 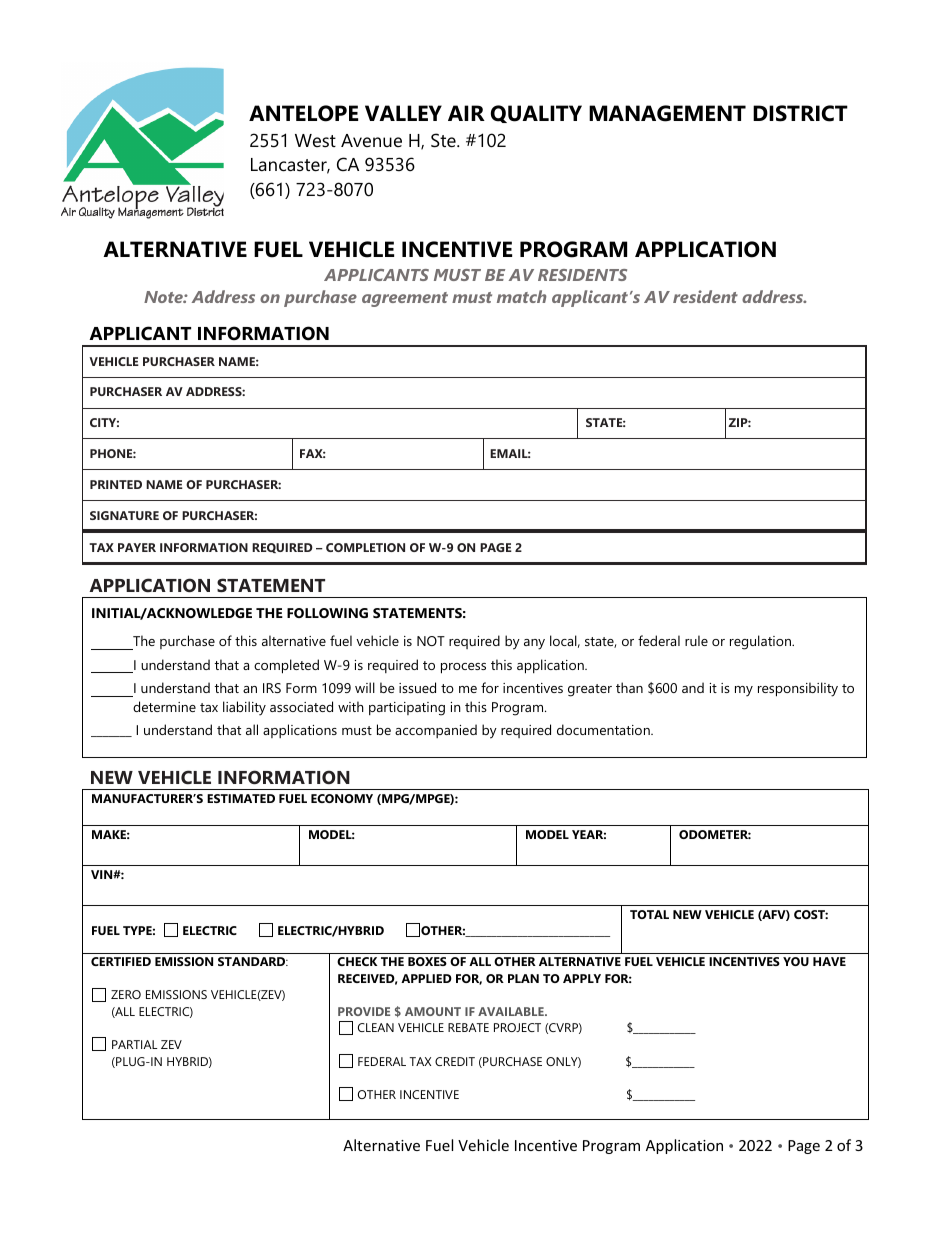 What do you see at coordinates (522, 296) in the screenshot?
I see `match` at bounding box center [522, 296].
